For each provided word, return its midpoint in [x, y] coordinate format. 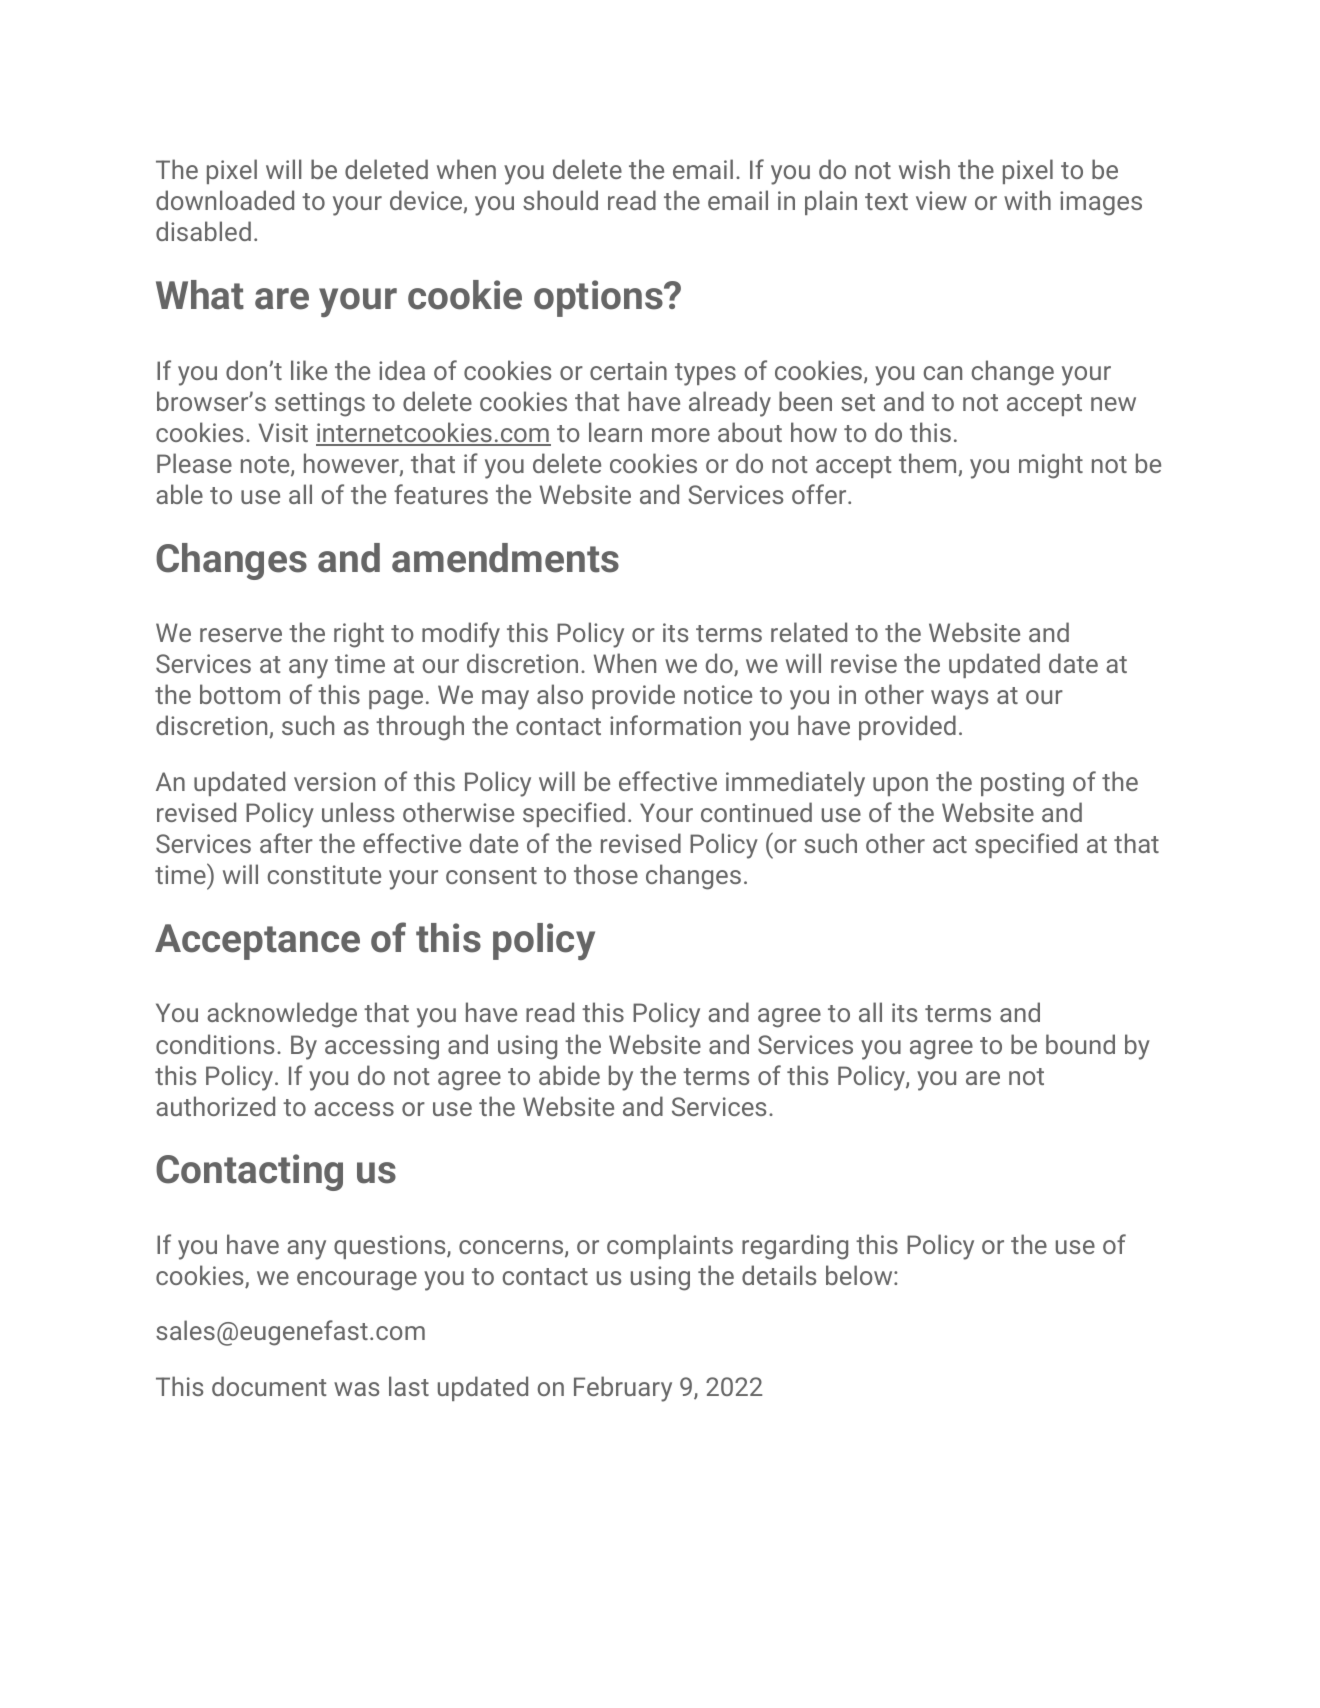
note [266, 466]
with [1027, 200]
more [681, 435]
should [560, 200]
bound [1080, 1044]
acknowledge [282, 1015]
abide [569, 1075]
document [269, 1386]
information [675, 725]
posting [1022, 784]
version [334, 781]
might [1051, 466]
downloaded [225, 200]
